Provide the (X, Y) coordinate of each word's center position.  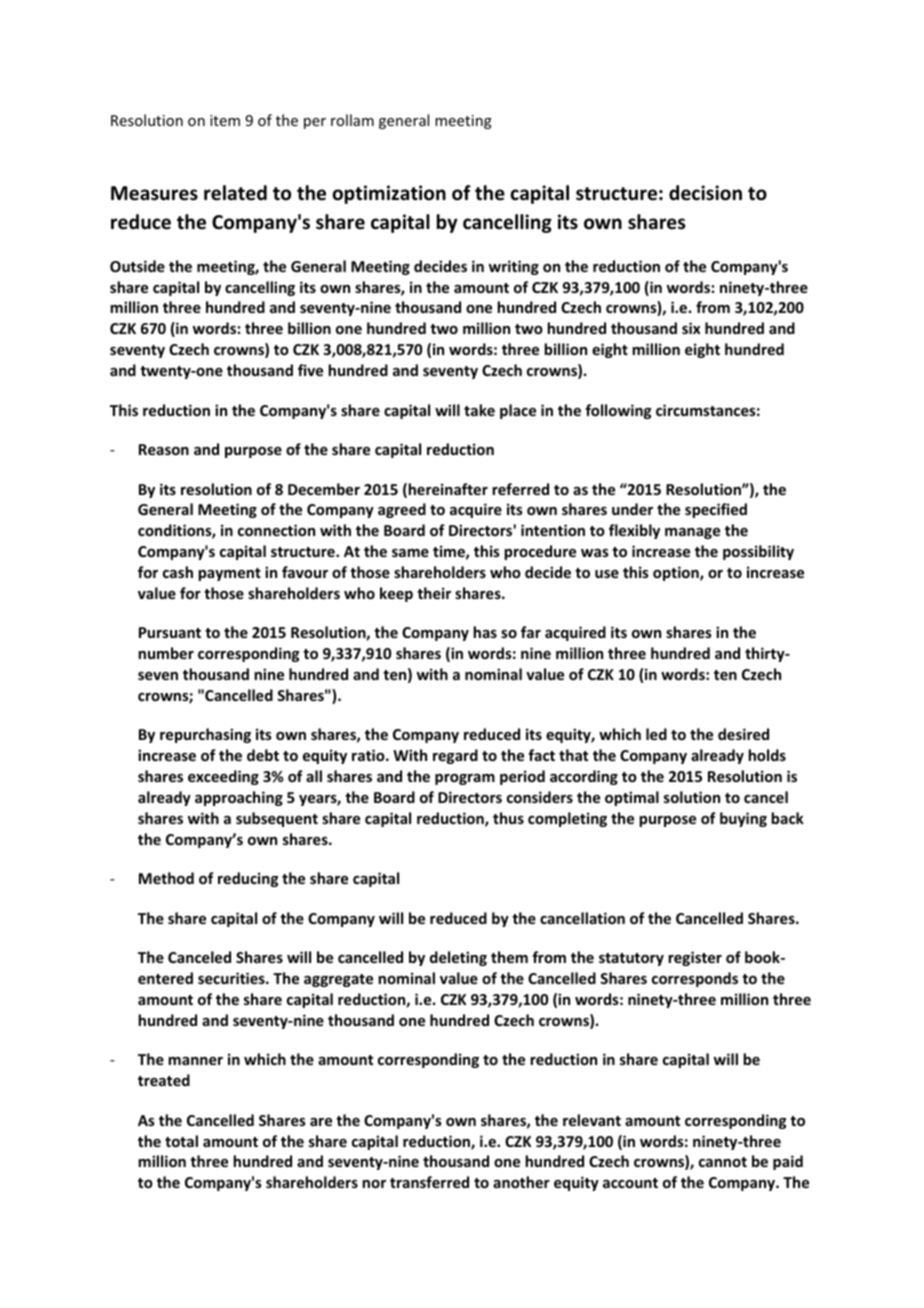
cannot (723, 1162)
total (181, 1141)
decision (705, 193)
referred (520, 489)
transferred (429, 1182)
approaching (239, 798)
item (225, 120)
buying (743, 819)
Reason (164, 449)
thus (508, 818)
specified (716, 510)
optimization (389, 194)
